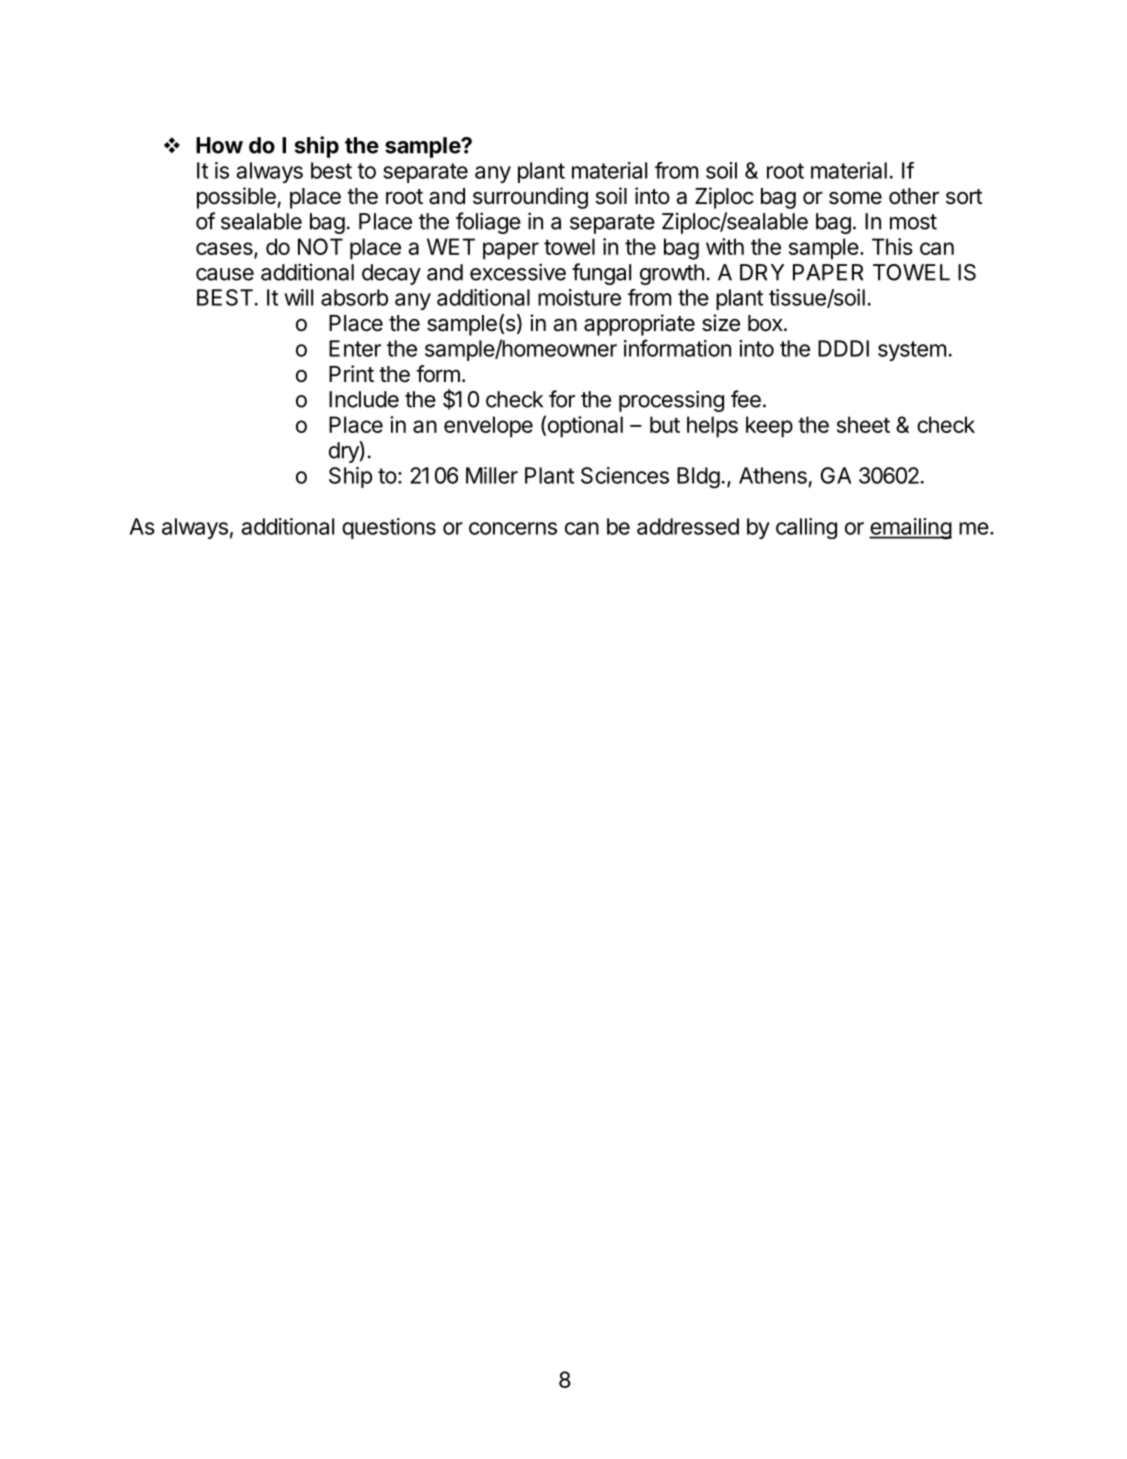  What do you see at coordinates (671, 401) in the page?
I see `processing` at bounding box center [671, 401].
